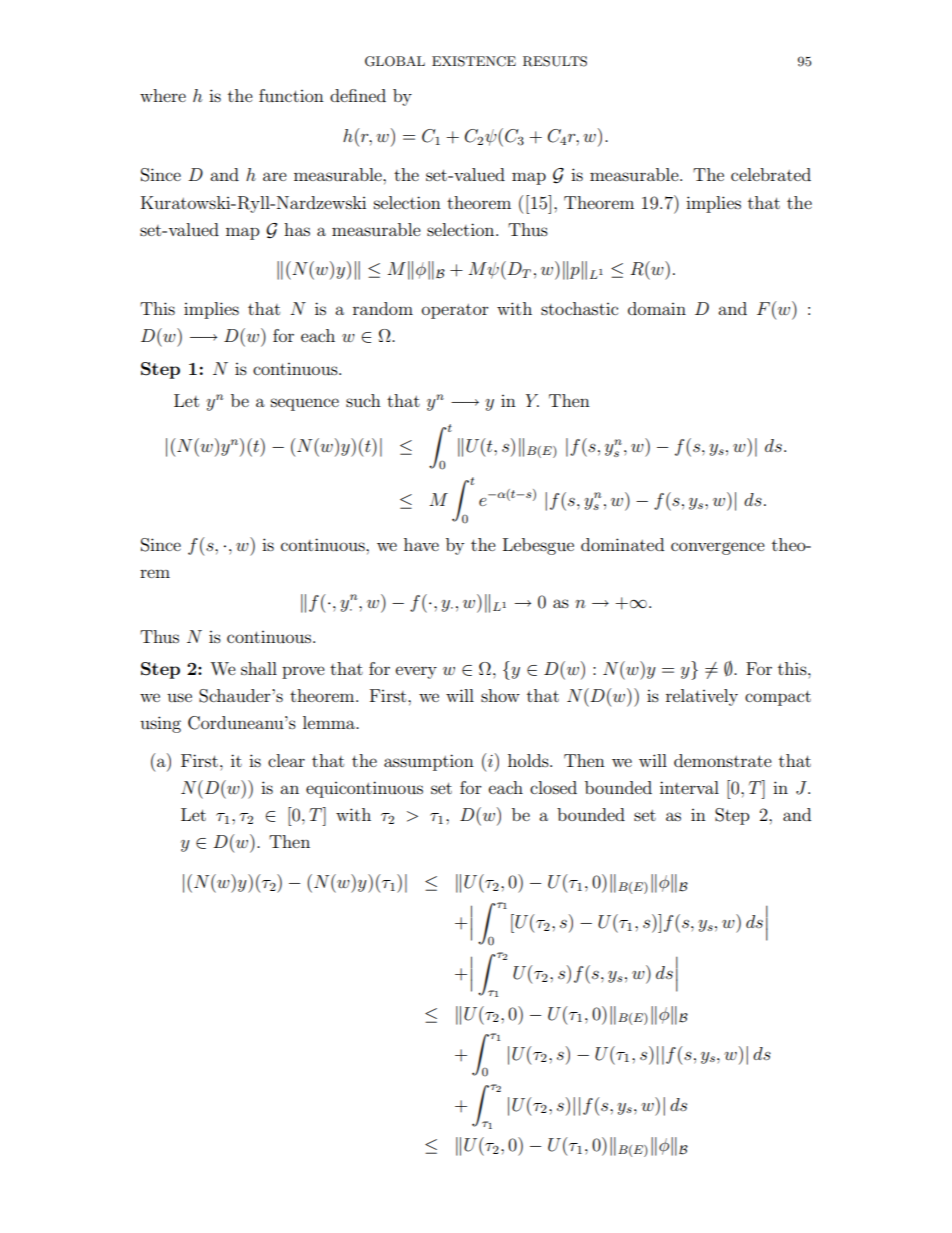  I want to click on operator, so click(455, 311).
